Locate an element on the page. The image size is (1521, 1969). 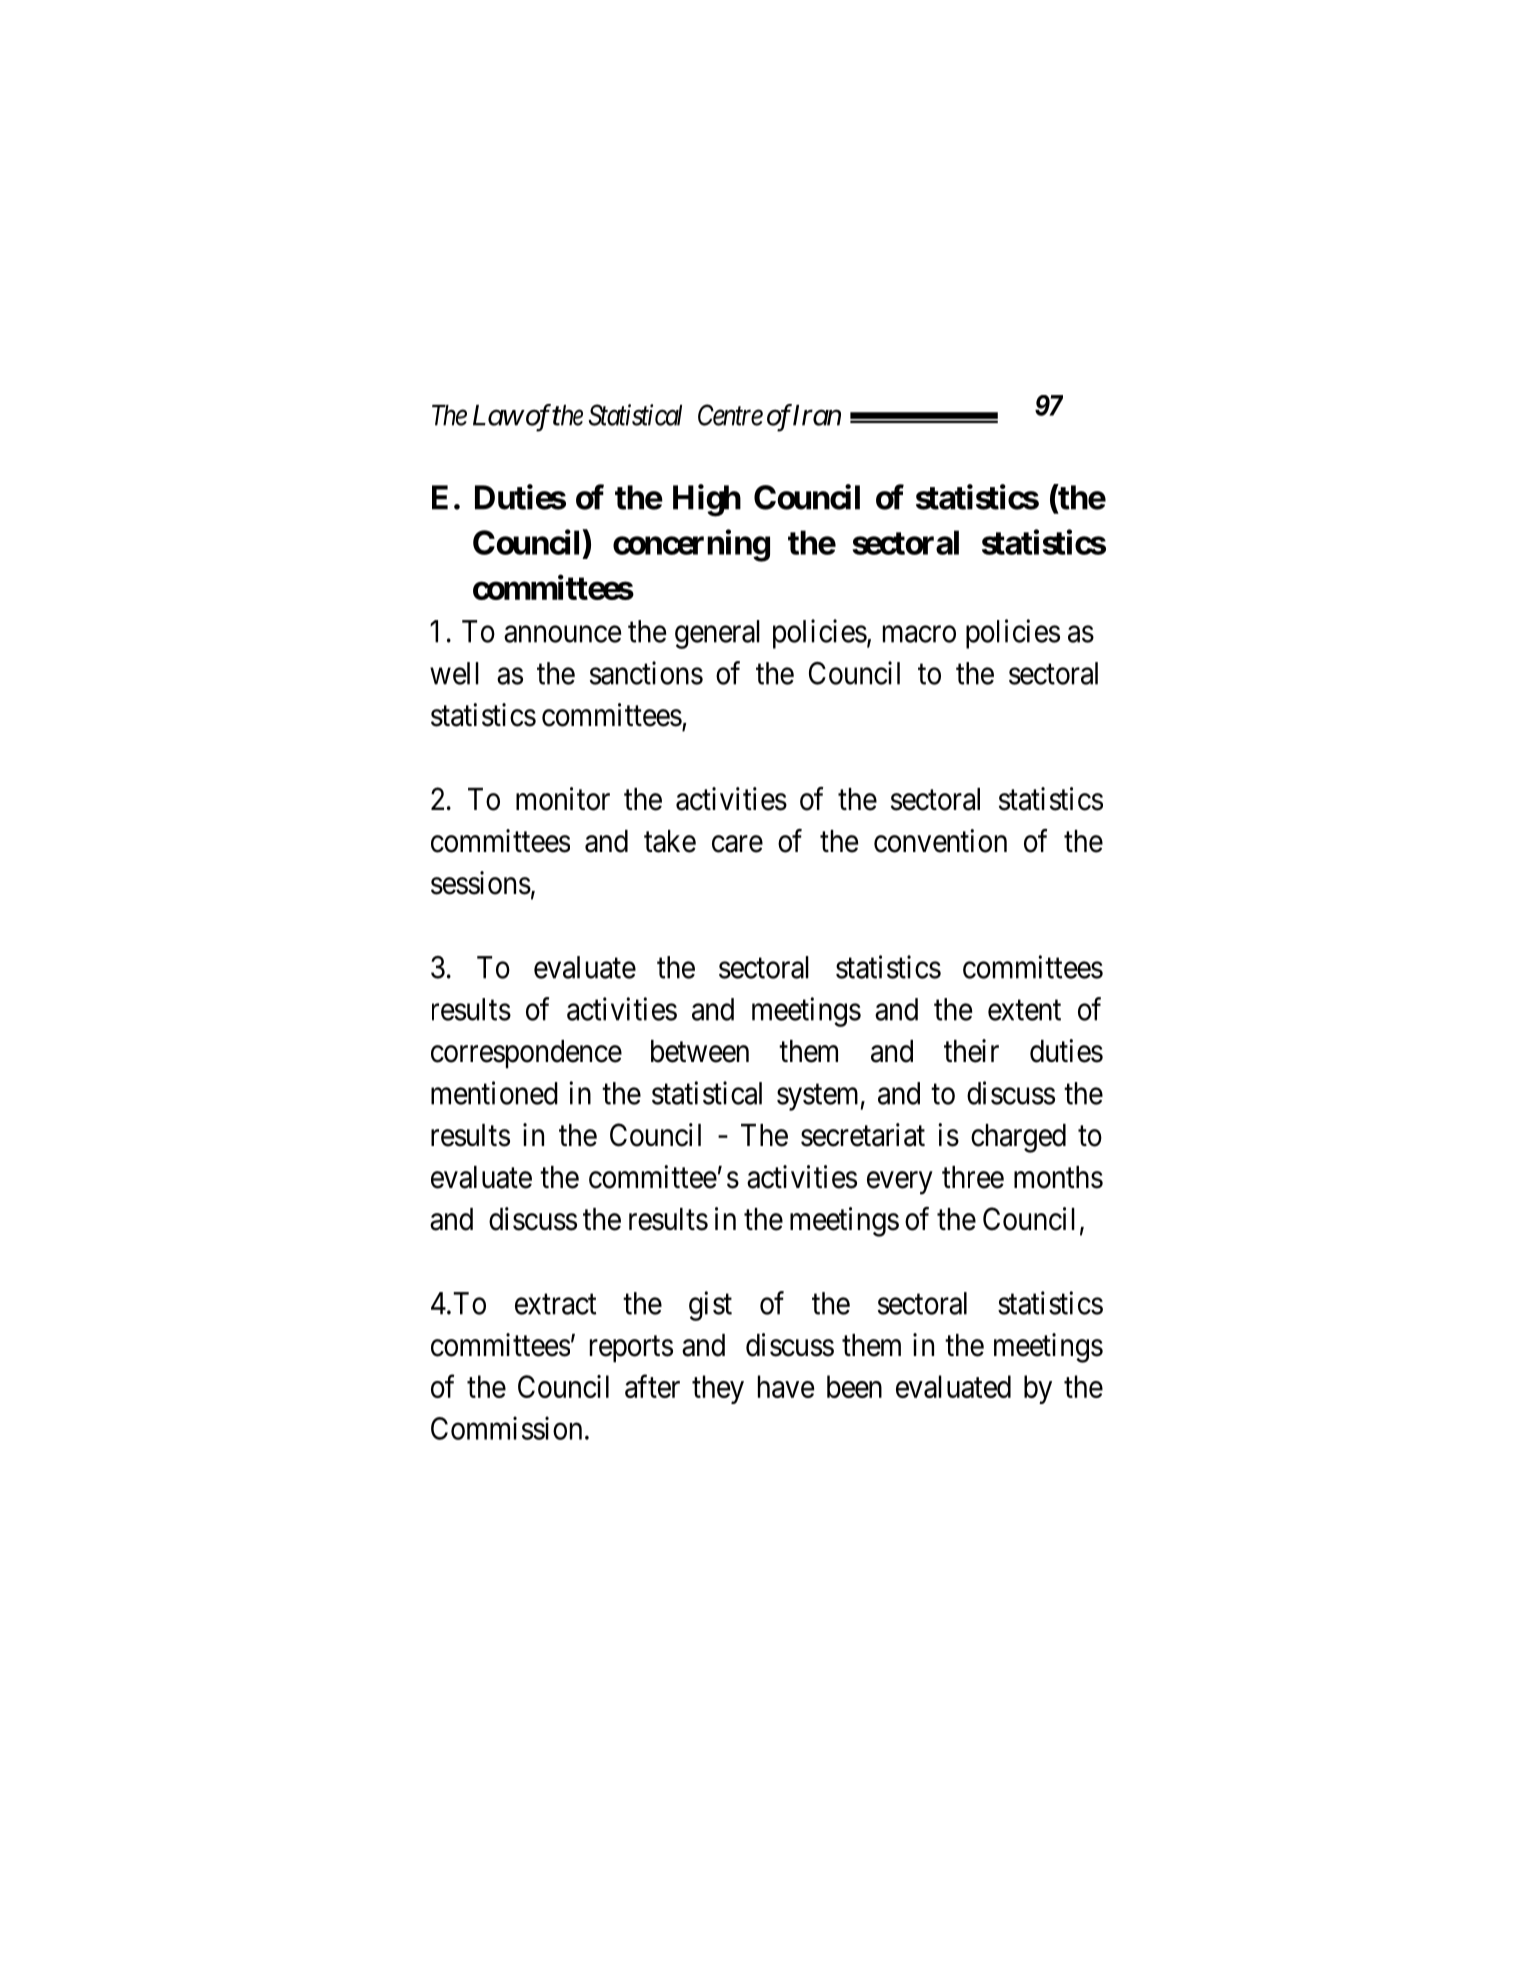
macro is located at coordinates (919, 634).
